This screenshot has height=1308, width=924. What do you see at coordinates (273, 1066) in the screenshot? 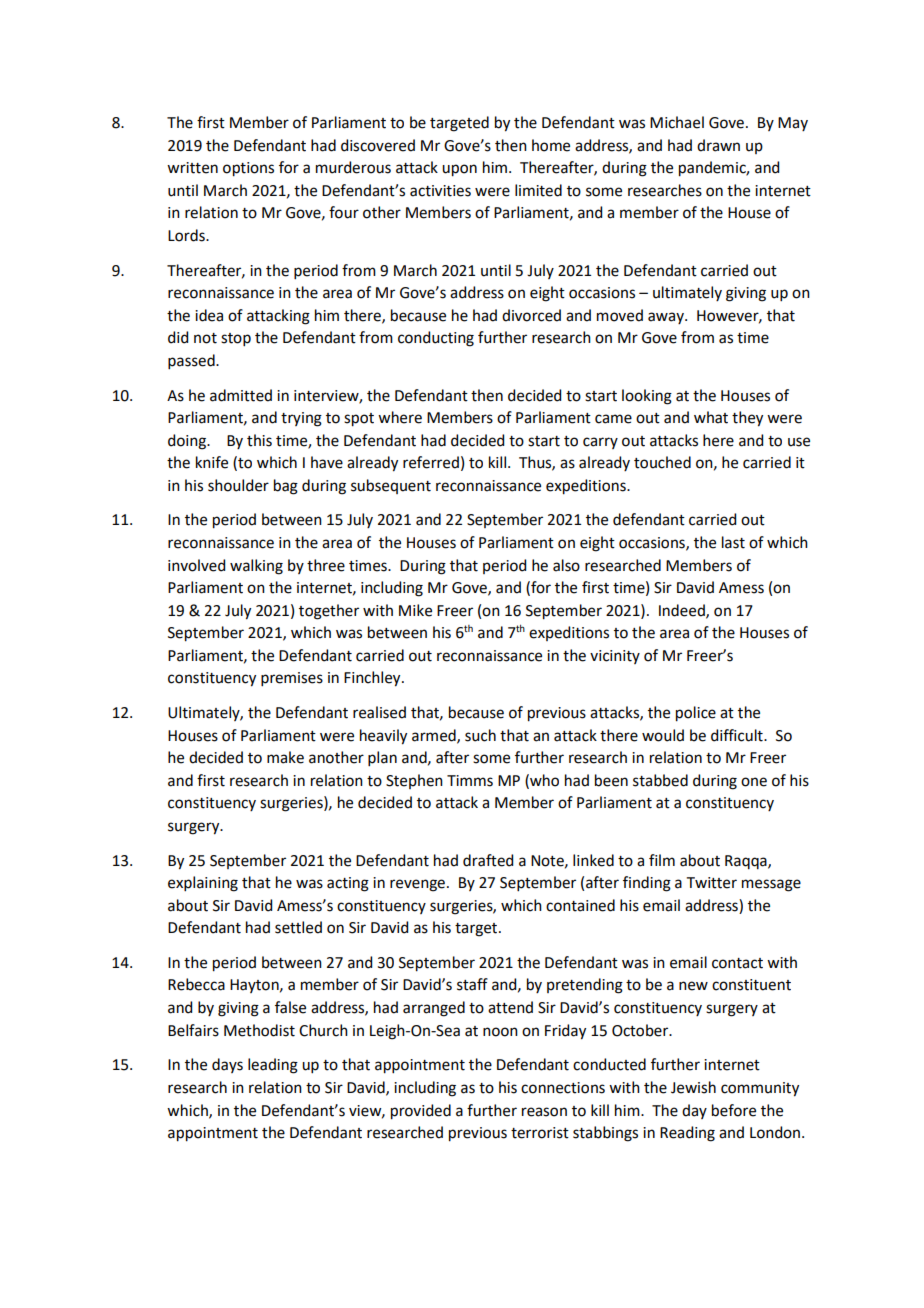
I see `leading` at bounding box center [273, 1066].
